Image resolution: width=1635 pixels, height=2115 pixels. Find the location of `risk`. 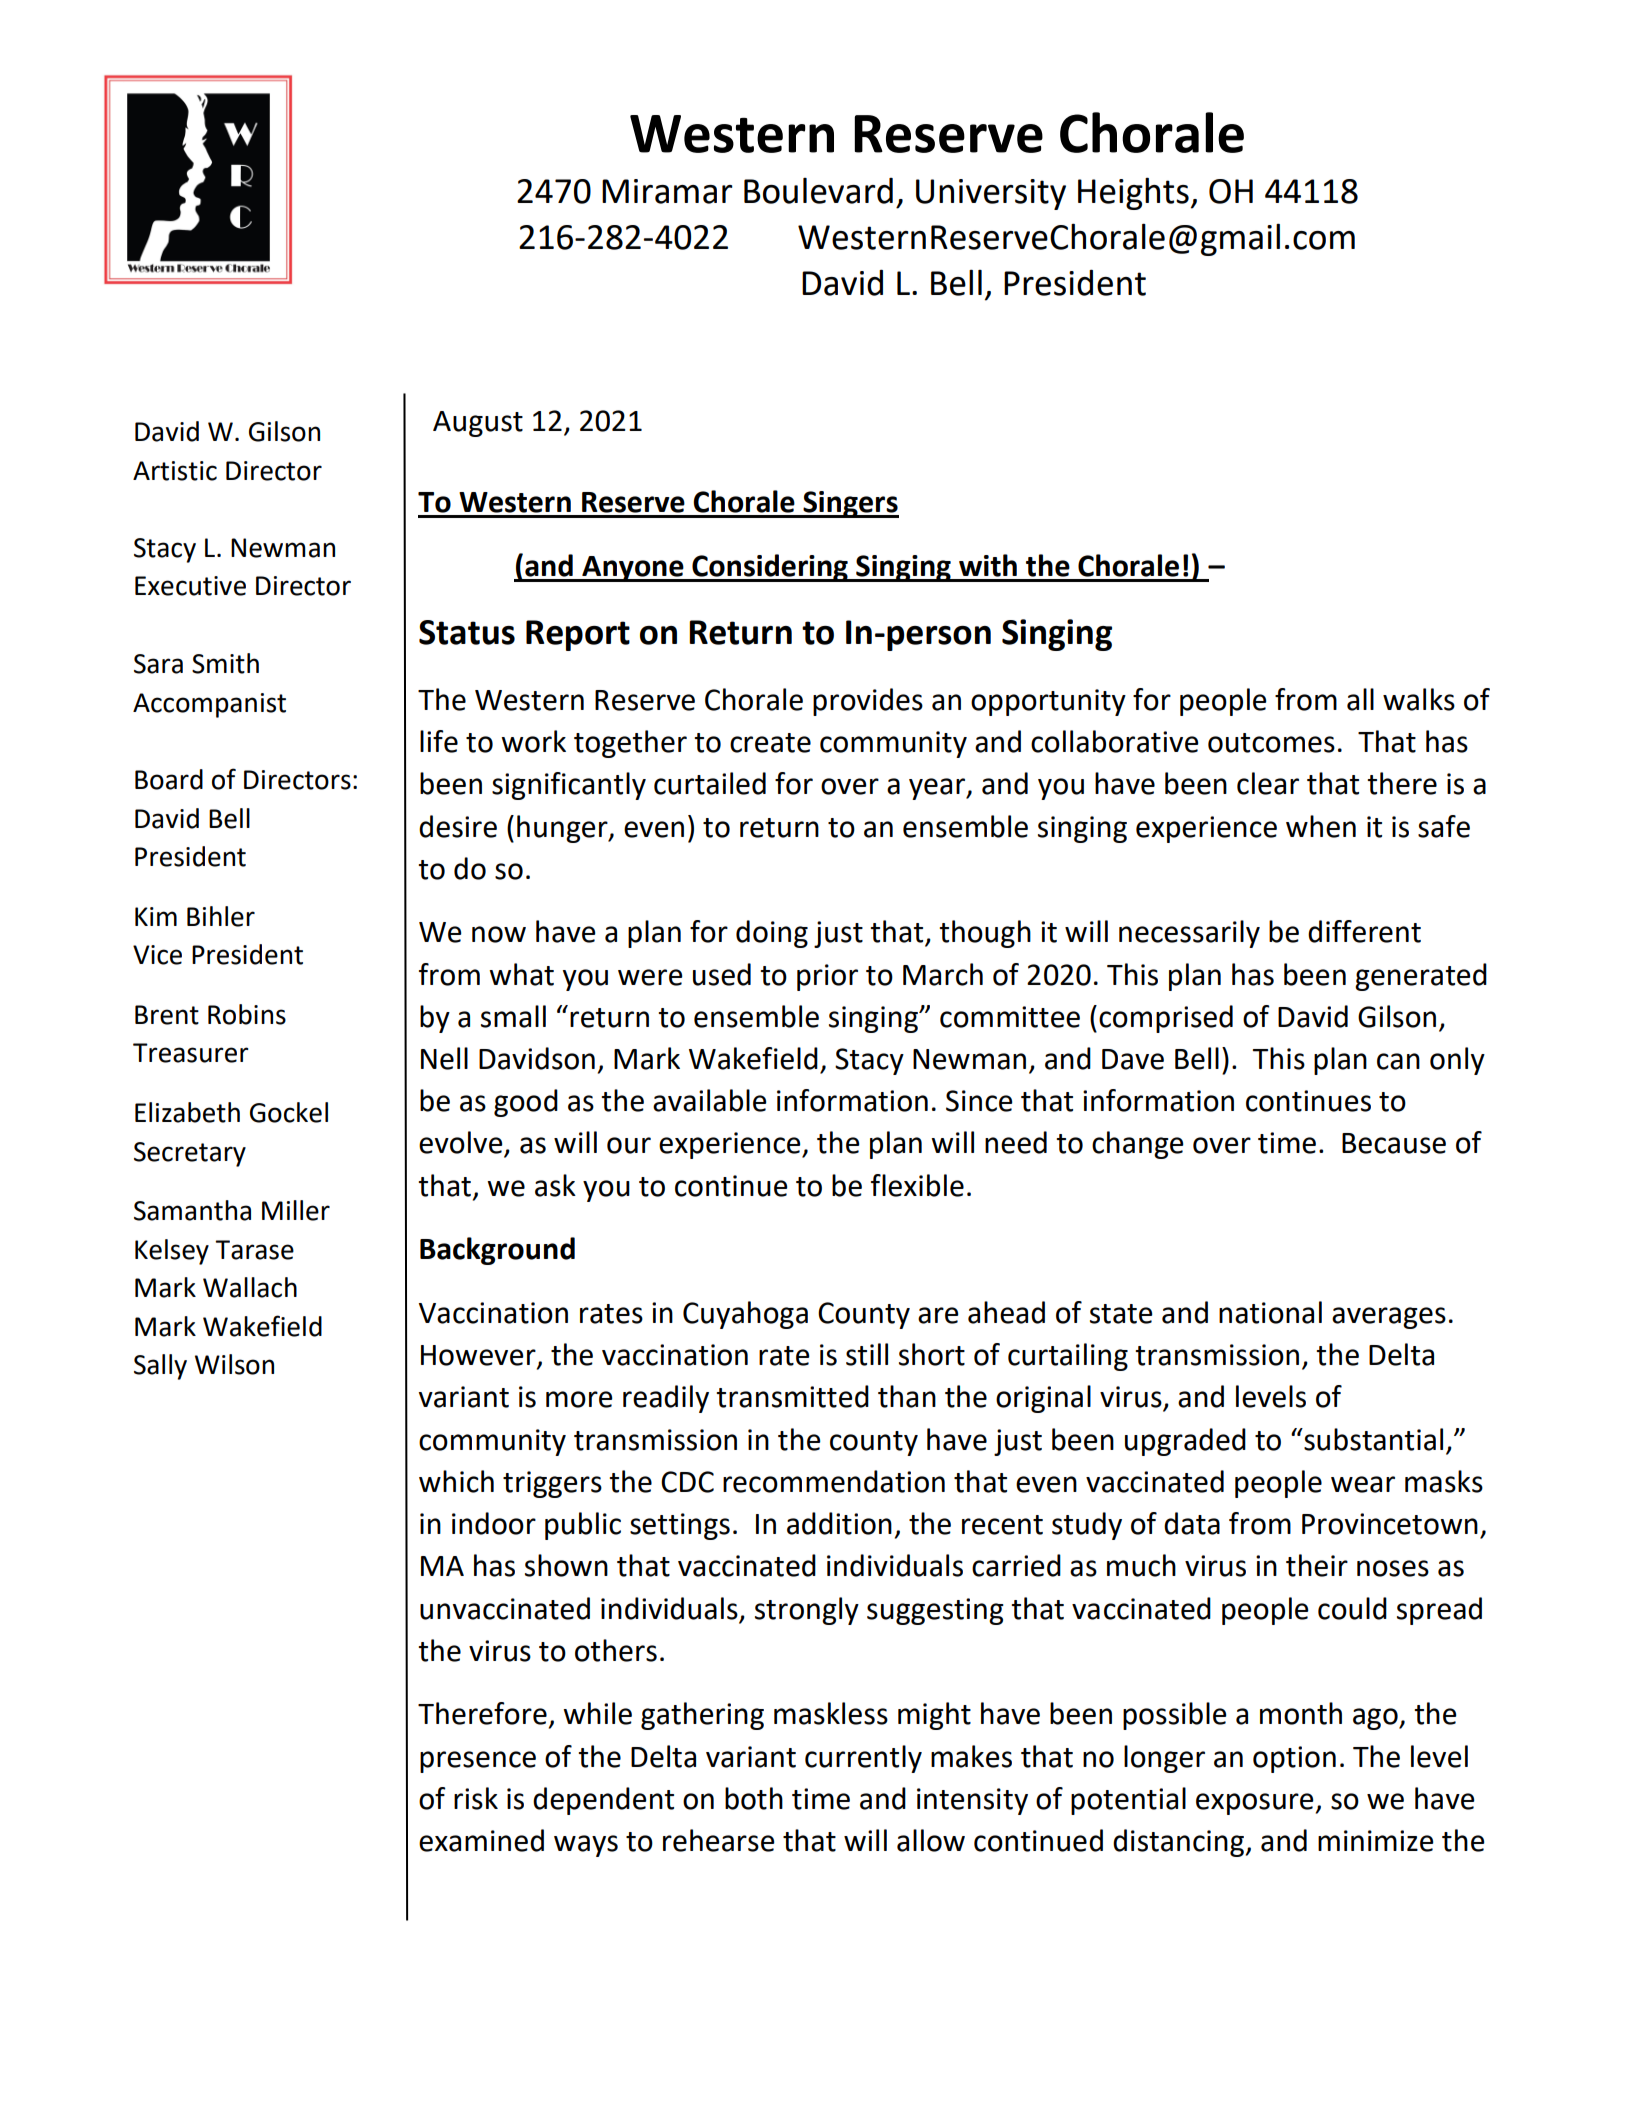

risk is located at coordinates (476, 1798).
